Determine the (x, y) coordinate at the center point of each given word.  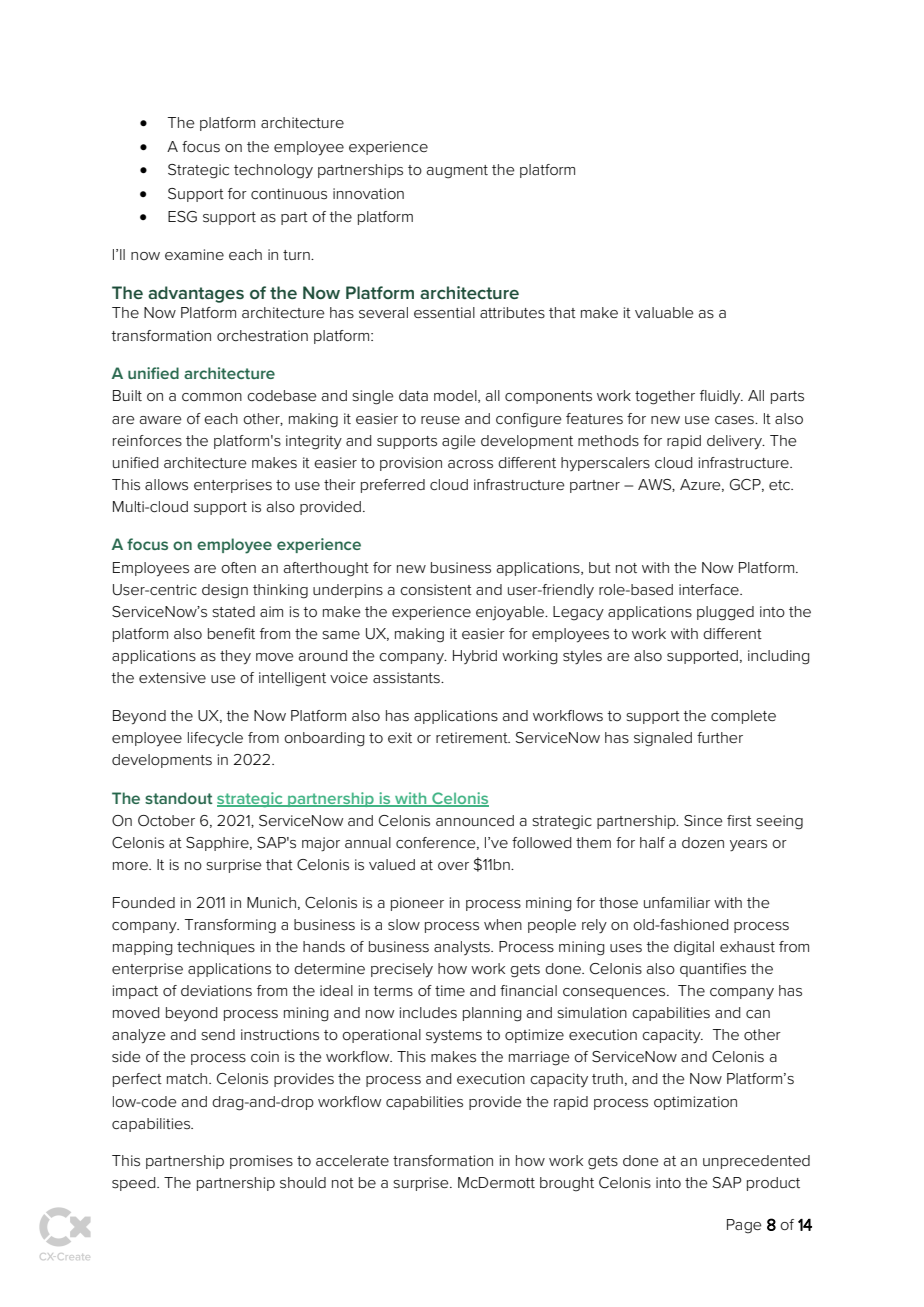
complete (743, 717)
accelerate (352, 1160)
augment (457, 172)
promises (261, 1162)
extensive (172, 677)
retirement (473, 737)
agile (459, 442)
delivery (735, 442)
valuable (664, 312)
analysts (463, 948)
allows (166, 484)
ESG (182, 217)
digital (694, 948)
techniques (216, 948)
